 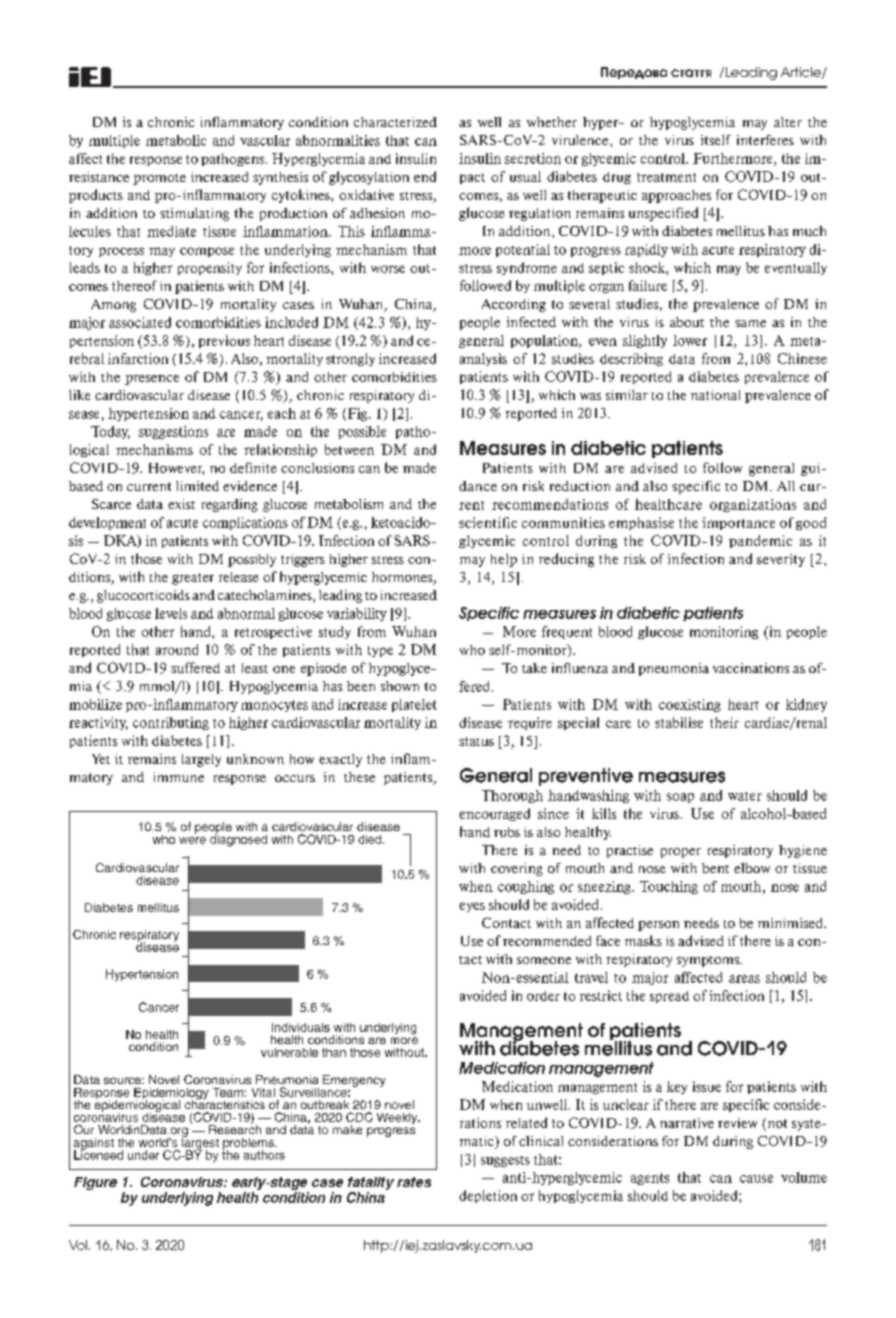 I want to click on national, so click(x=715, y=395).
